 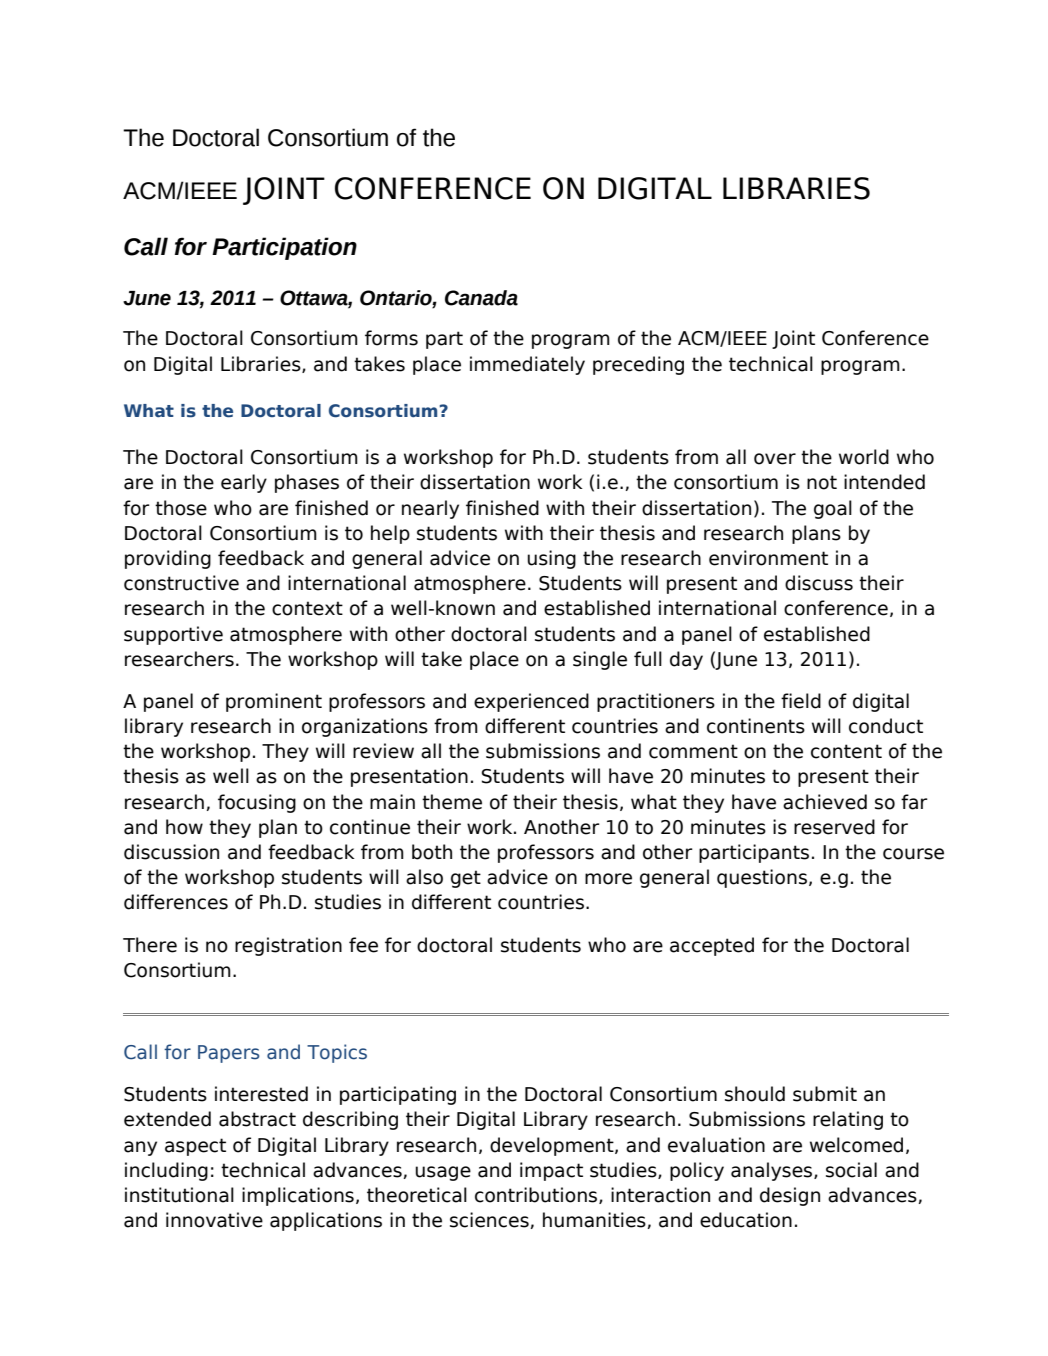 I want to click on experienced, so click(x=531, y=702).
